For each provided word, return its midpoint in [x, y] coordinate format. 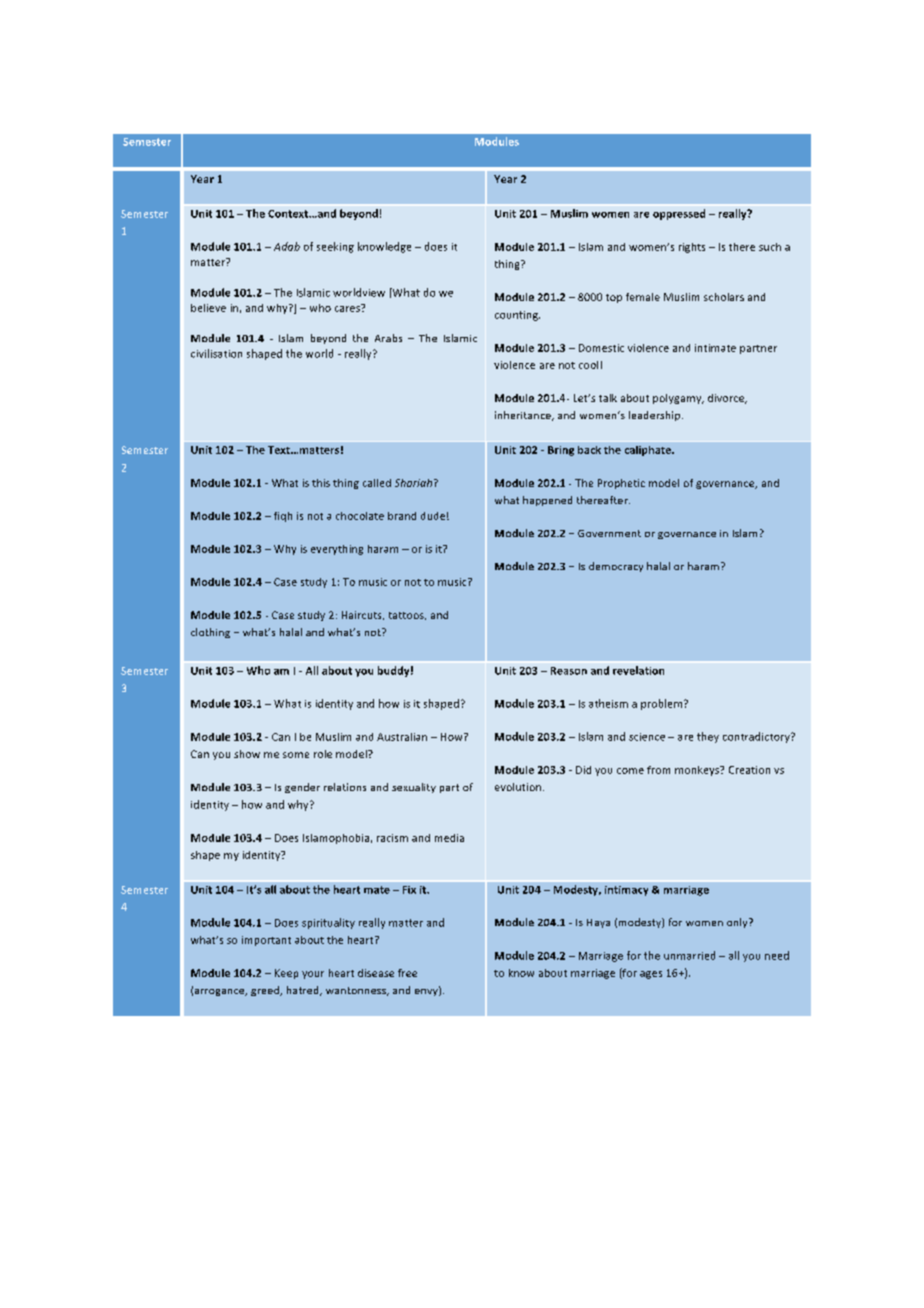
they [708, 737]
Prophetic [621, 484]
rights [692, 248]
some [296, 755]
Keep [286, 974]
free [407, 973]
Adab [287, 246]
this [321, 483]
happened [547, 501]
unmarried [689, 955]
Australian [402, 737]
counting [517, 316]
